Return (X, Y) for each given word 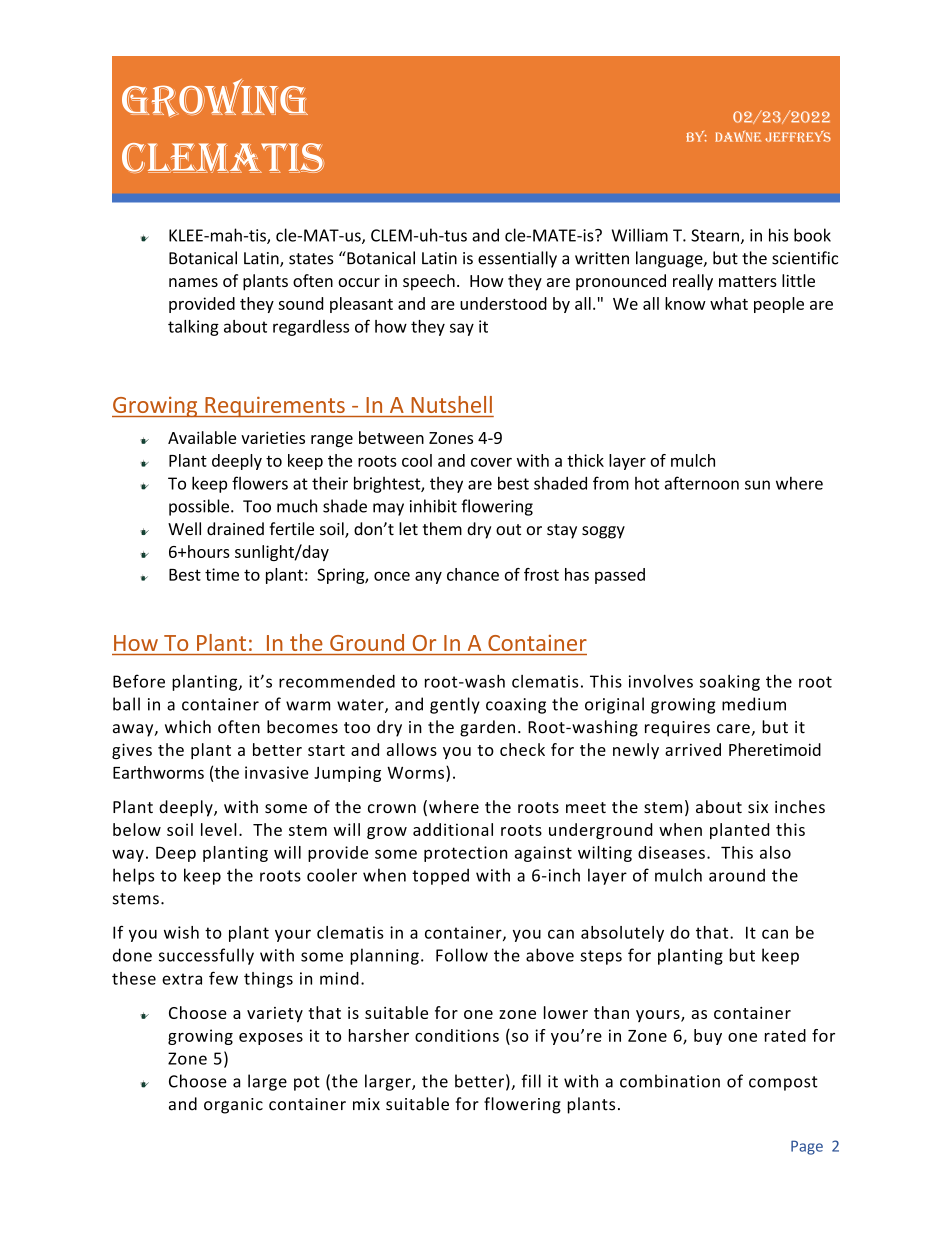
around (737, 875)
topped (440, 876)
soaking (730, 683)
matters (748, 281)
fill (531, 1081)
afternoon (702, 483)
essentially (517, 259)
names (193, 282)
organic (233, 1106)
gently (455, 705)
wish (181, 932)
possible (200, 507)
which (188, 727)
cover (491, 462)
